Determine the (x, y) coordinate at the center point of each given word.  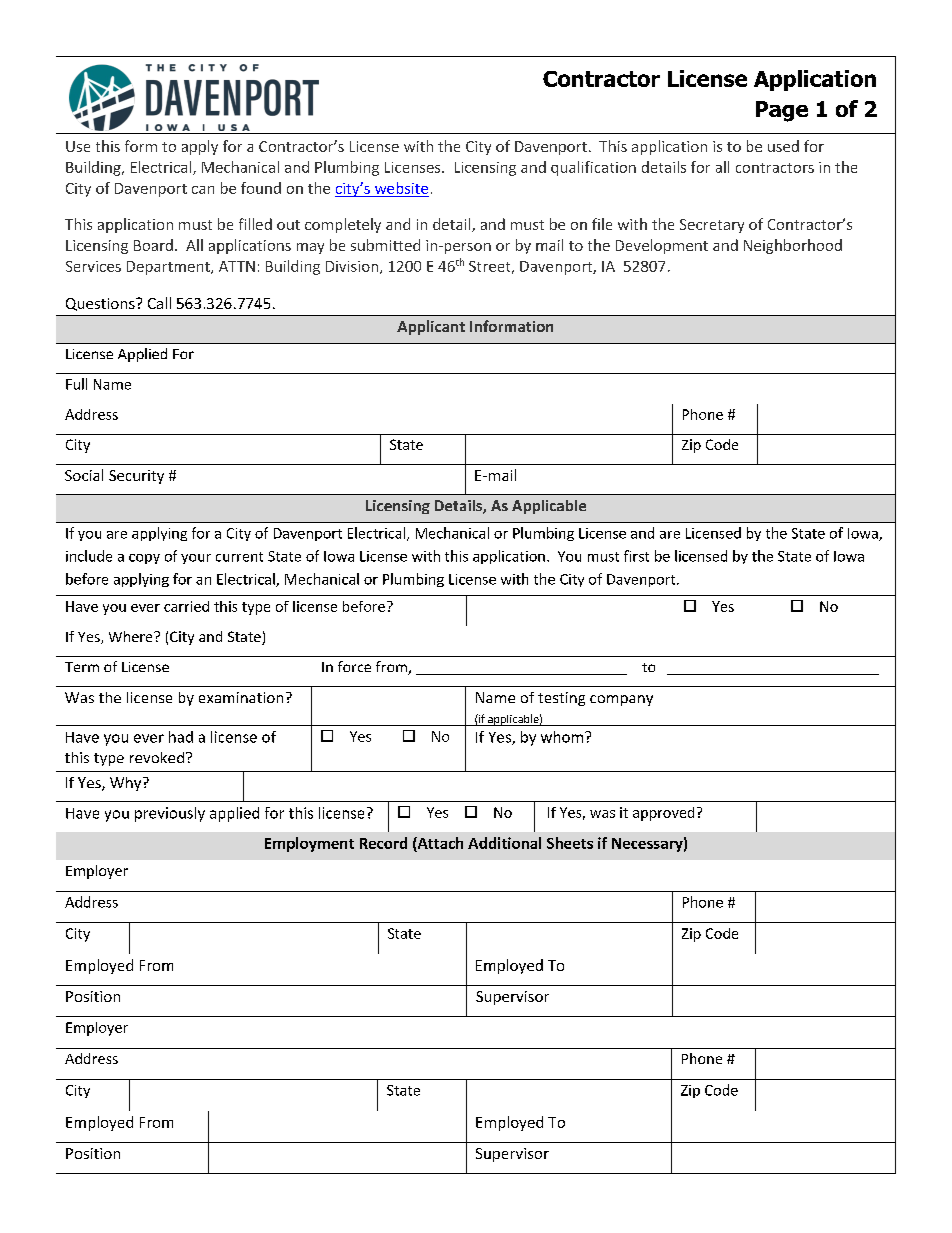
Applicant (431, 327)
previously (170, 814)
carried (186, 606)
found (261, 188)
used (783, 146)
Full (76, 384)
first (636, 556)
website (401, 188)
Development (662, 246)
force (354, 666)
